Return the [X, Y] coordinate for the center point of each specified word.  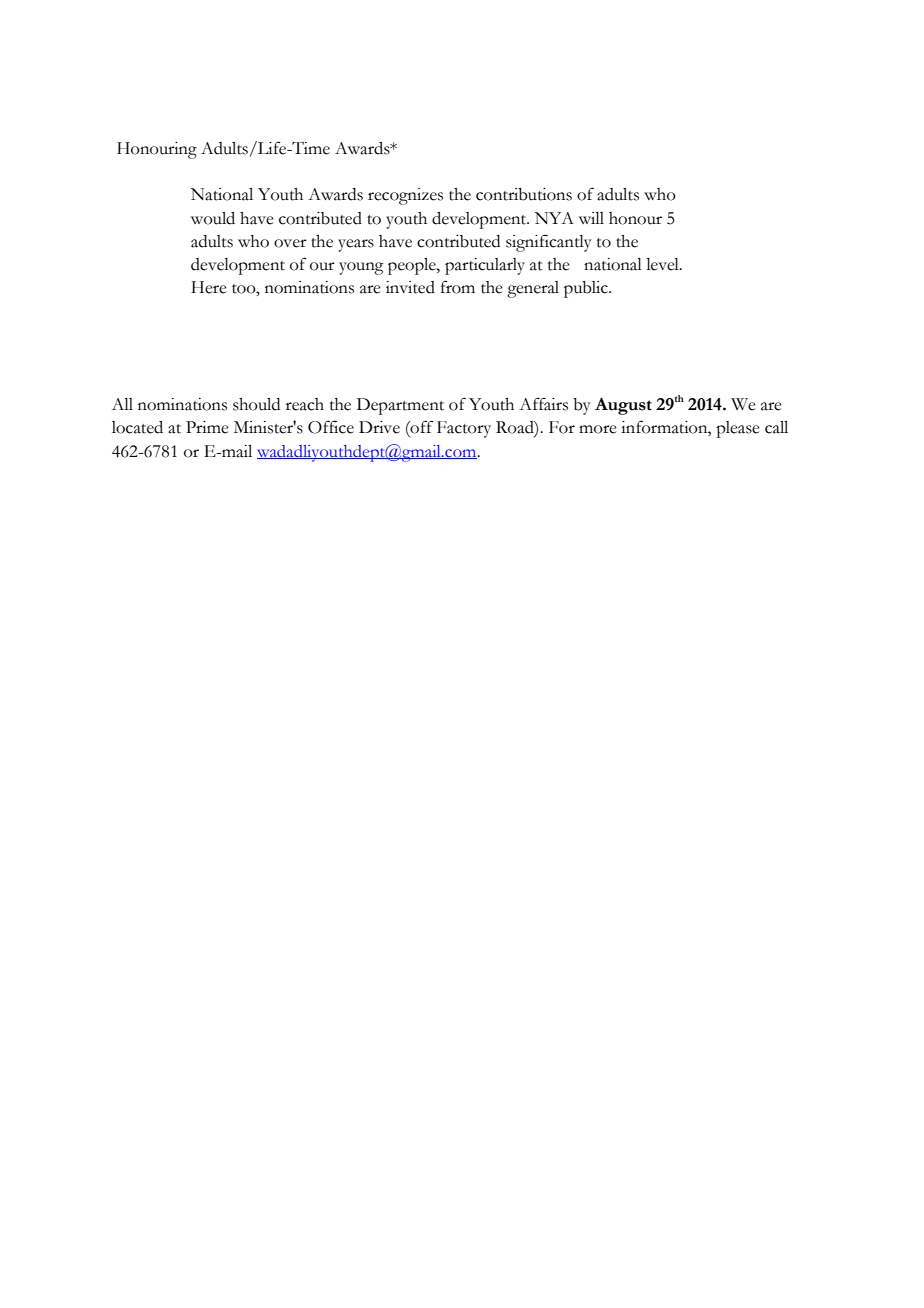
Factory [464, 429]
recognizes [405, 196]
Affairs [543, 404]
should [256, 404]
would [213, 218]
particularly [485, 266]
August [623, 406]
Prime [207, 427]
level [663, 264]
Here [209, 287]
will [591, 218]
